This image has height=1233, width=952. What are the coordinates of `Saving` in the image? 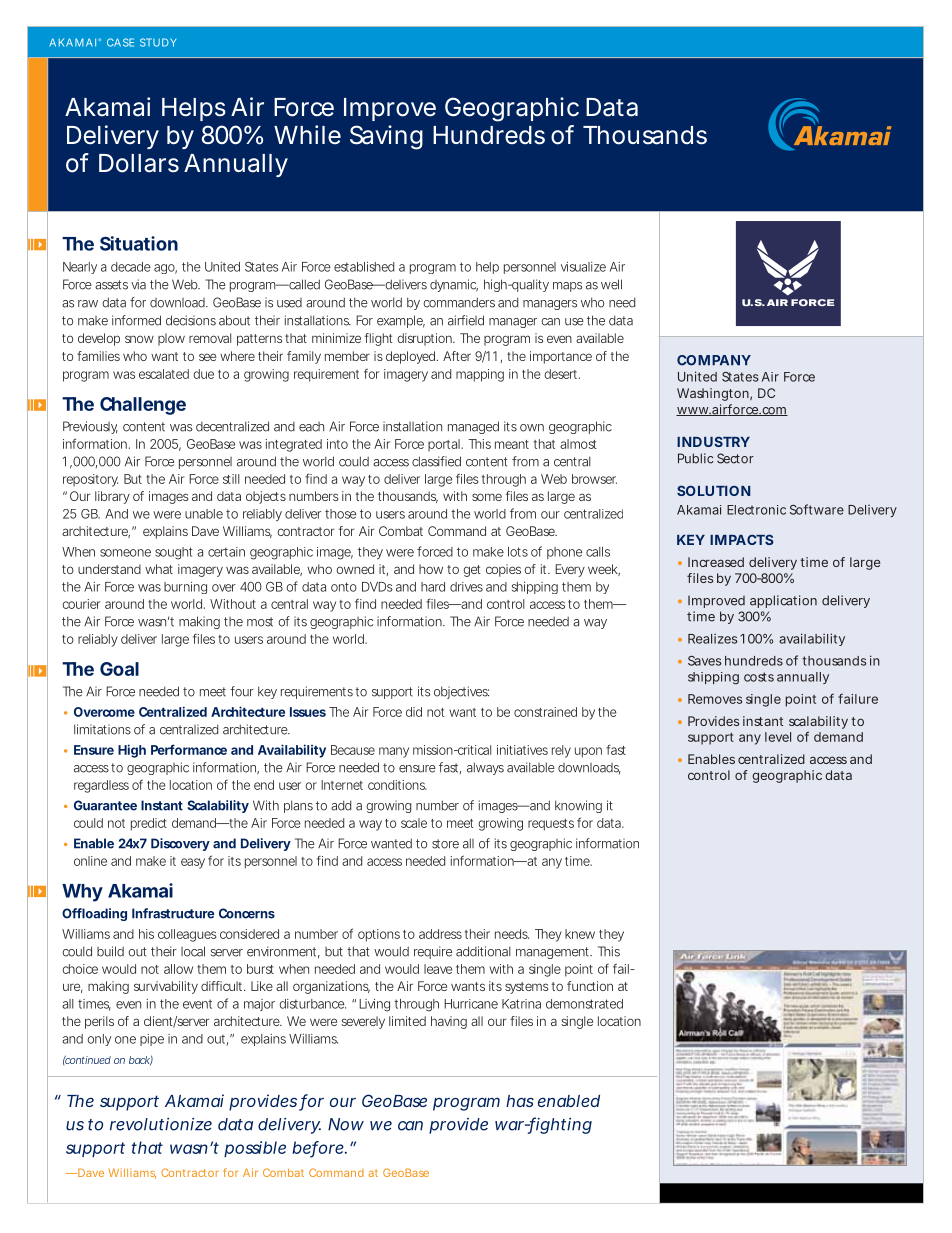 It's located at (386, 137).
